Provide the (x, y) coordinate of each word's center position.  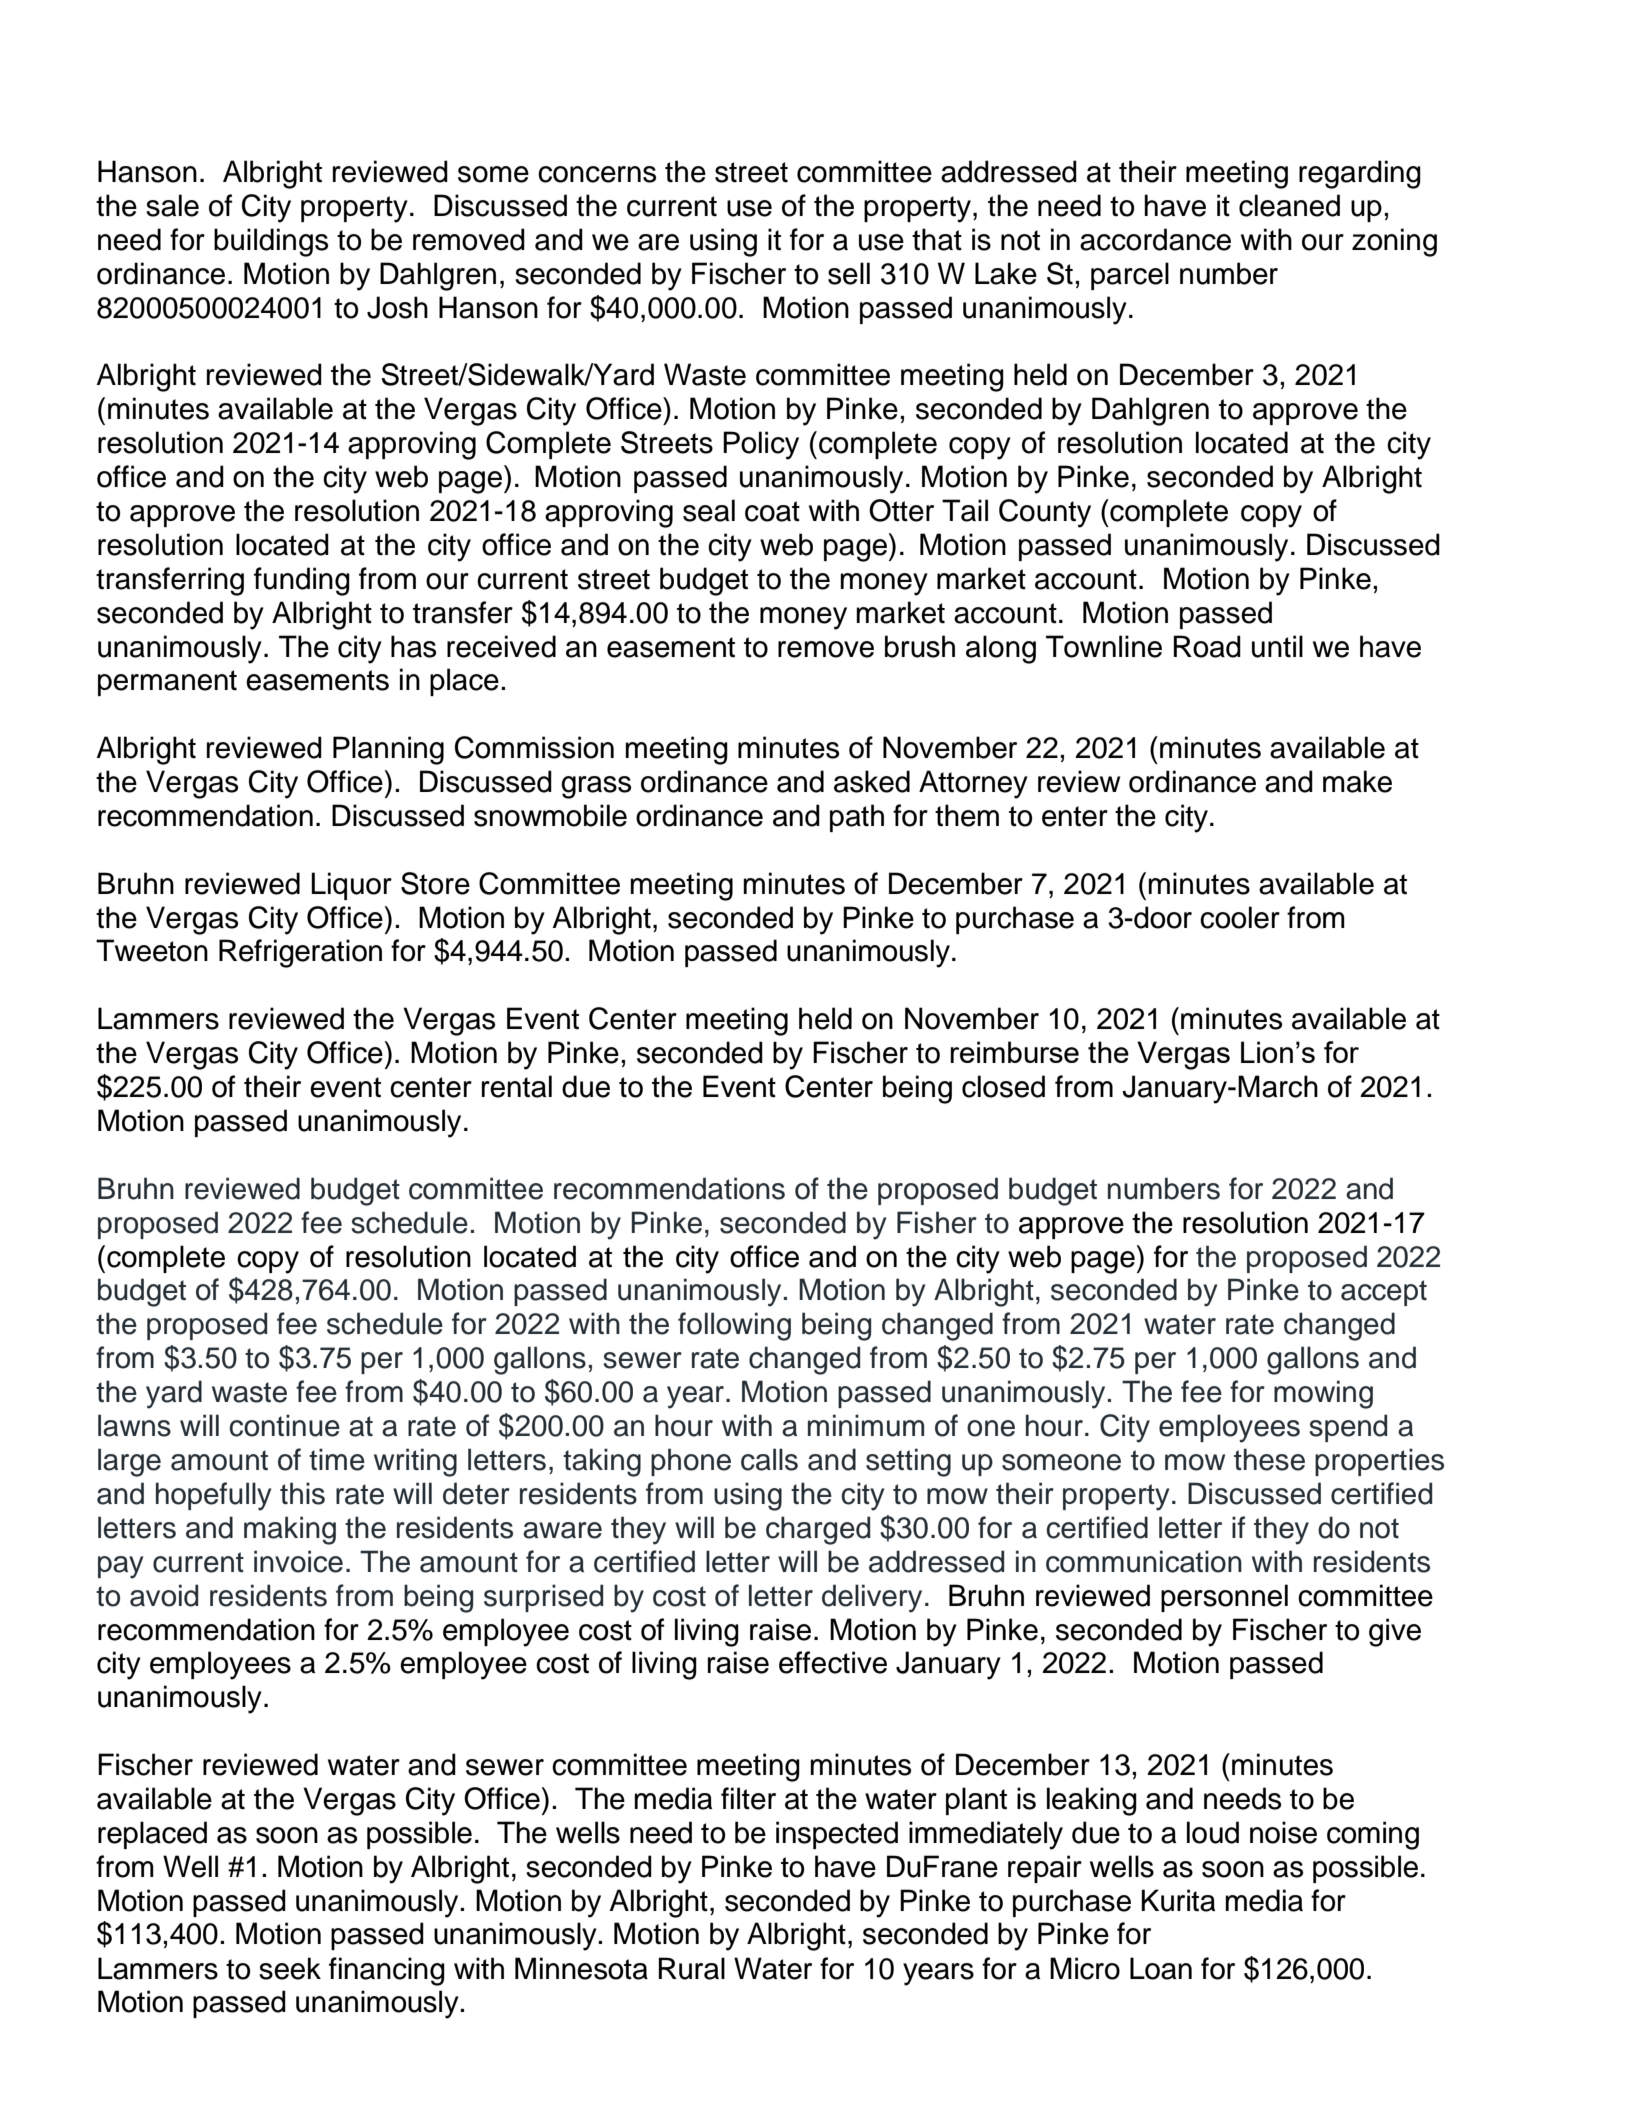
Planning (388, 750)
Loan (1161, 1968)
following (734, 1326)
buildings (271, 242)
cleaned (1289, 205)
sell (849, 273)
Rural (691, 1968)
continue (284, 1425)
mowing (1323, 1394)
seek (290, 1968)
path (857, 818)
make (1357, 781)
